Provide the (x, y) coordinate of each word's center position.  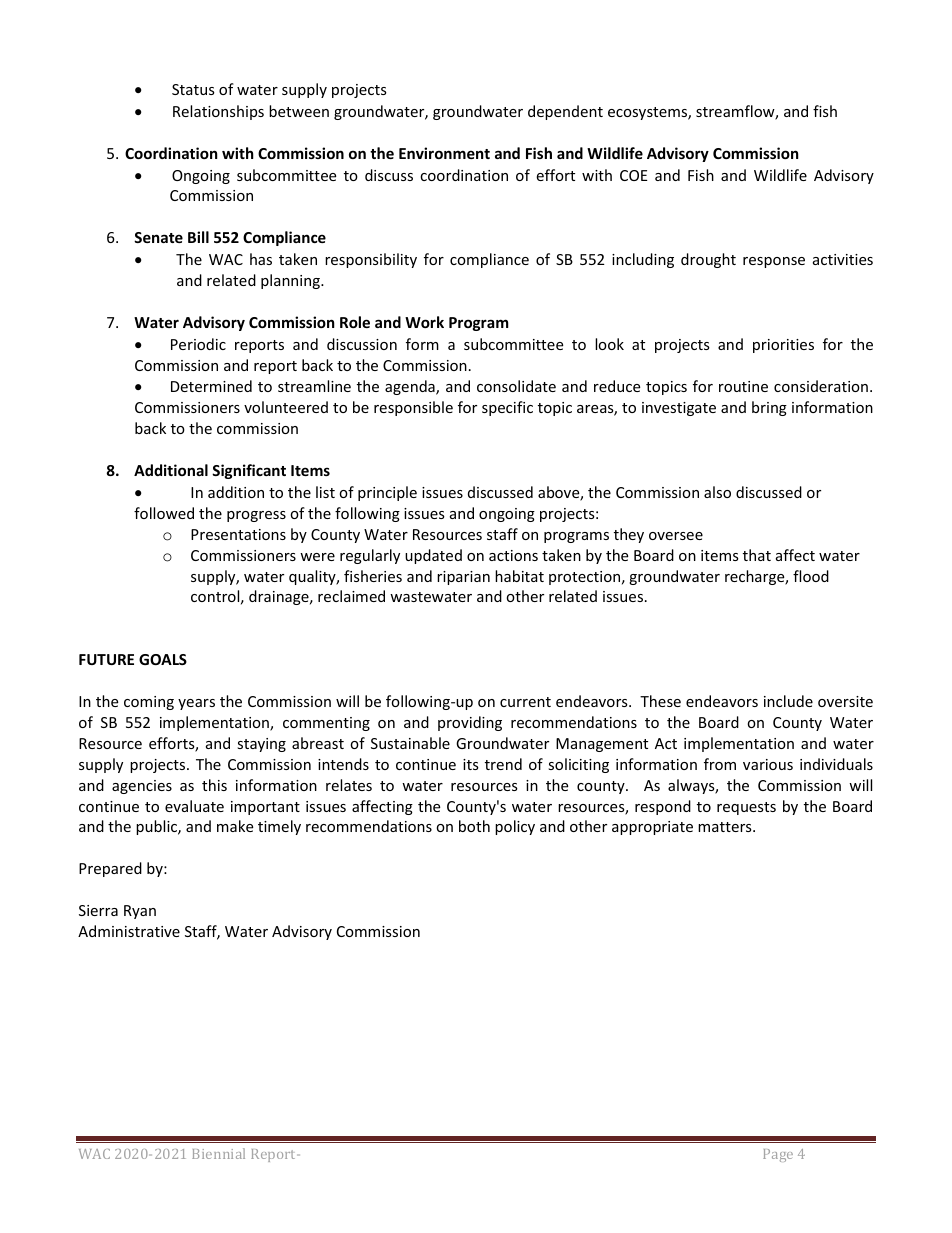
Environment (444, 153)
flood (811, 576)
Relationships (218, 112)
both (474, 826)
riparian (463, 578)
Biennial (218, 1153)
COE (634, 175)
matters (726, 827)
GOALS (163, 659)
